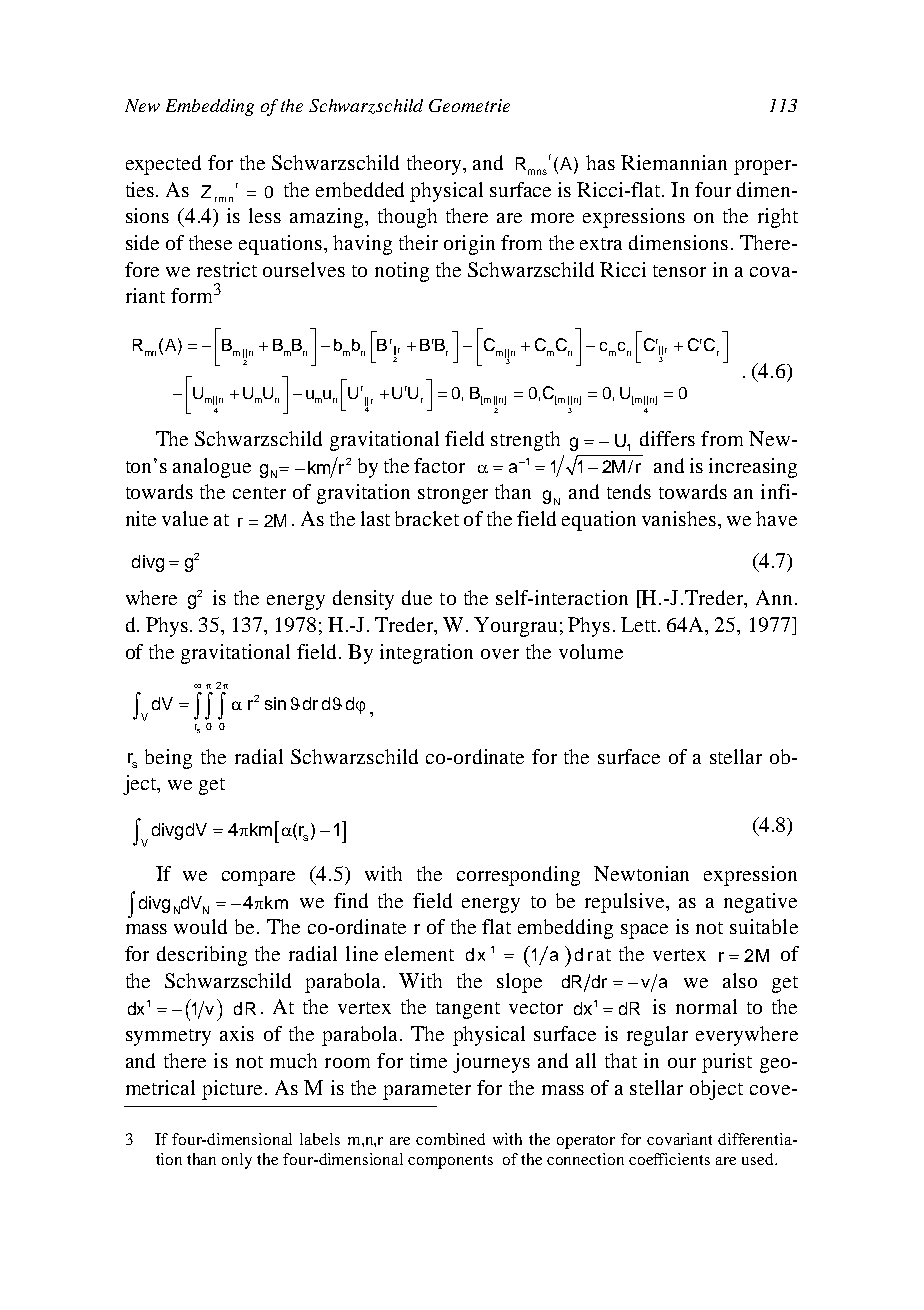 The width and height of the screenshot is (924, 1310). Describe the element at coordinates (163, 165) in the screenshot. I see `expected` at that location.
